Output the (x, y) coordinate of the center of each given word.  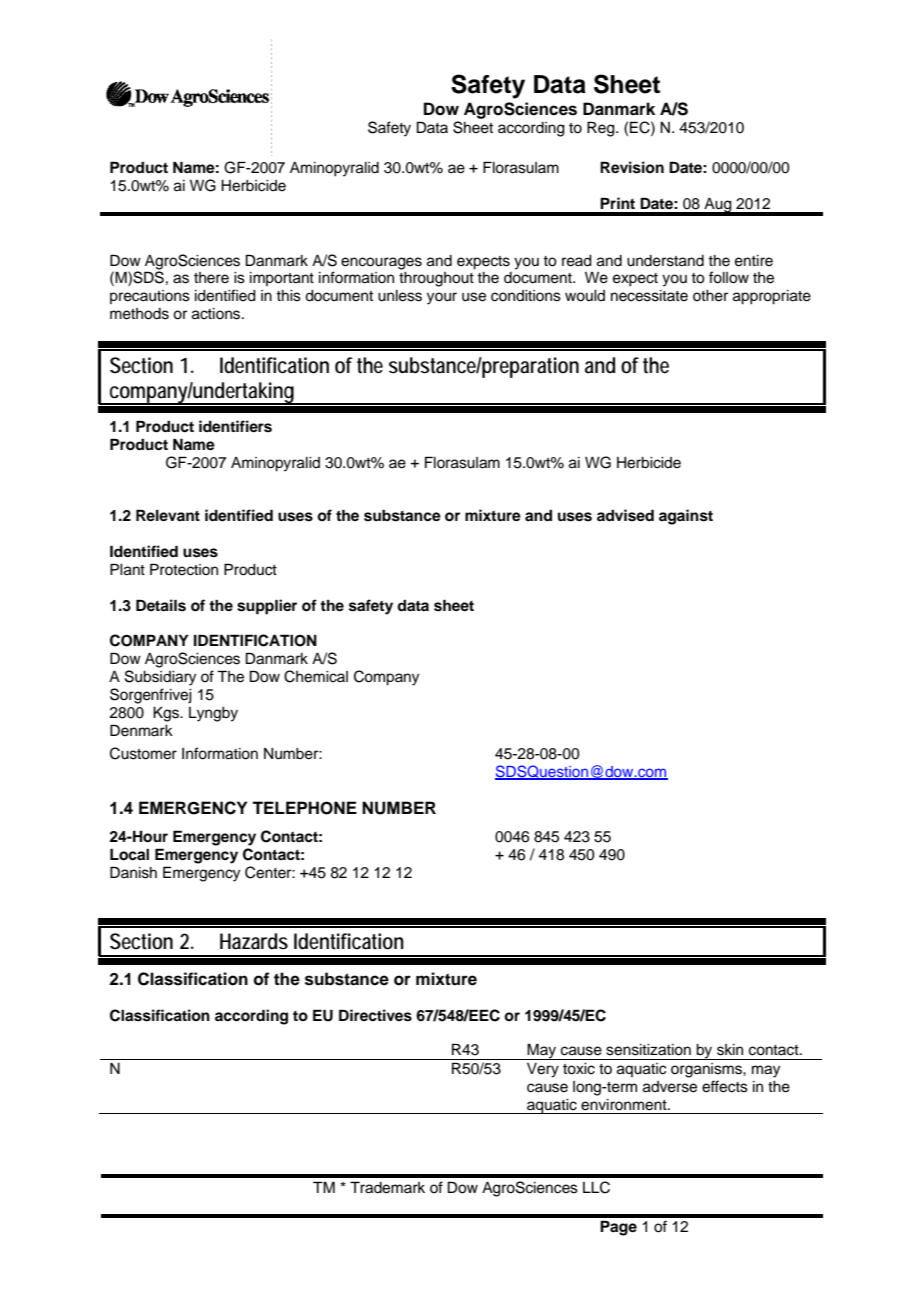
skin (730, 1050)
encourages (381, 263)
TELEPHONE (304, 808)
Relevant (168, 515)
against (686, 517)
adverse (670, 1087)
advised (625, 515)
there (211, 278)
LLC (596, 1187)
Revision (632, 167)
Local (129, 854)
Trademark (387, 1187)
